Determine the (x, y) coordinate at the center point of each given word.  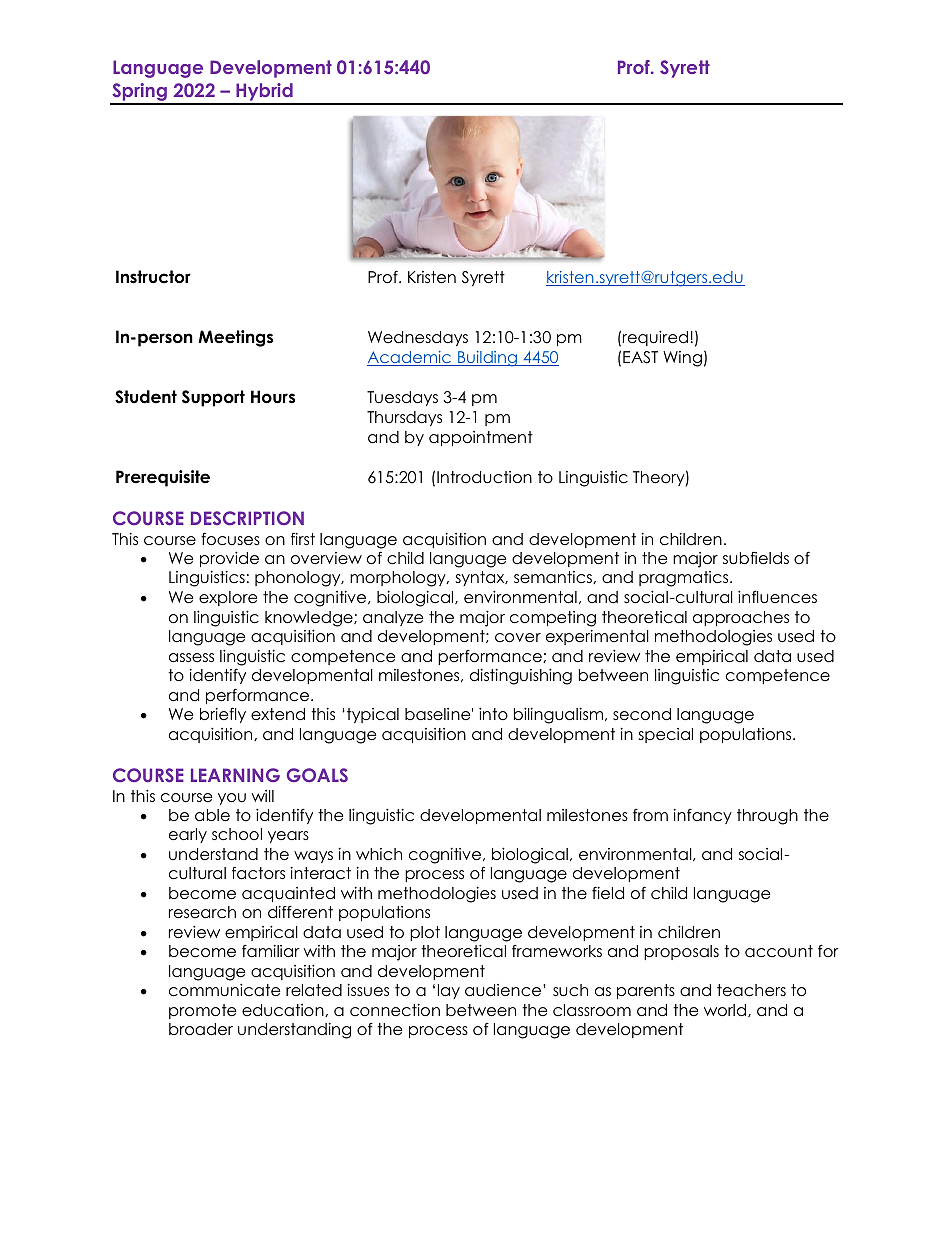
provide (229, 559)
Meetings (235, 338)
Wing (682, 359)
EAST (640, 357)
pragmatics (685, 579)
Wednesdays (418, 338)
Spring (139, 93)
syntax (481, 578)
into (493, 713)
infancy (702, 816)
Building (488, 359)
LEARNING (235, 775)
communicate (224, 990)
